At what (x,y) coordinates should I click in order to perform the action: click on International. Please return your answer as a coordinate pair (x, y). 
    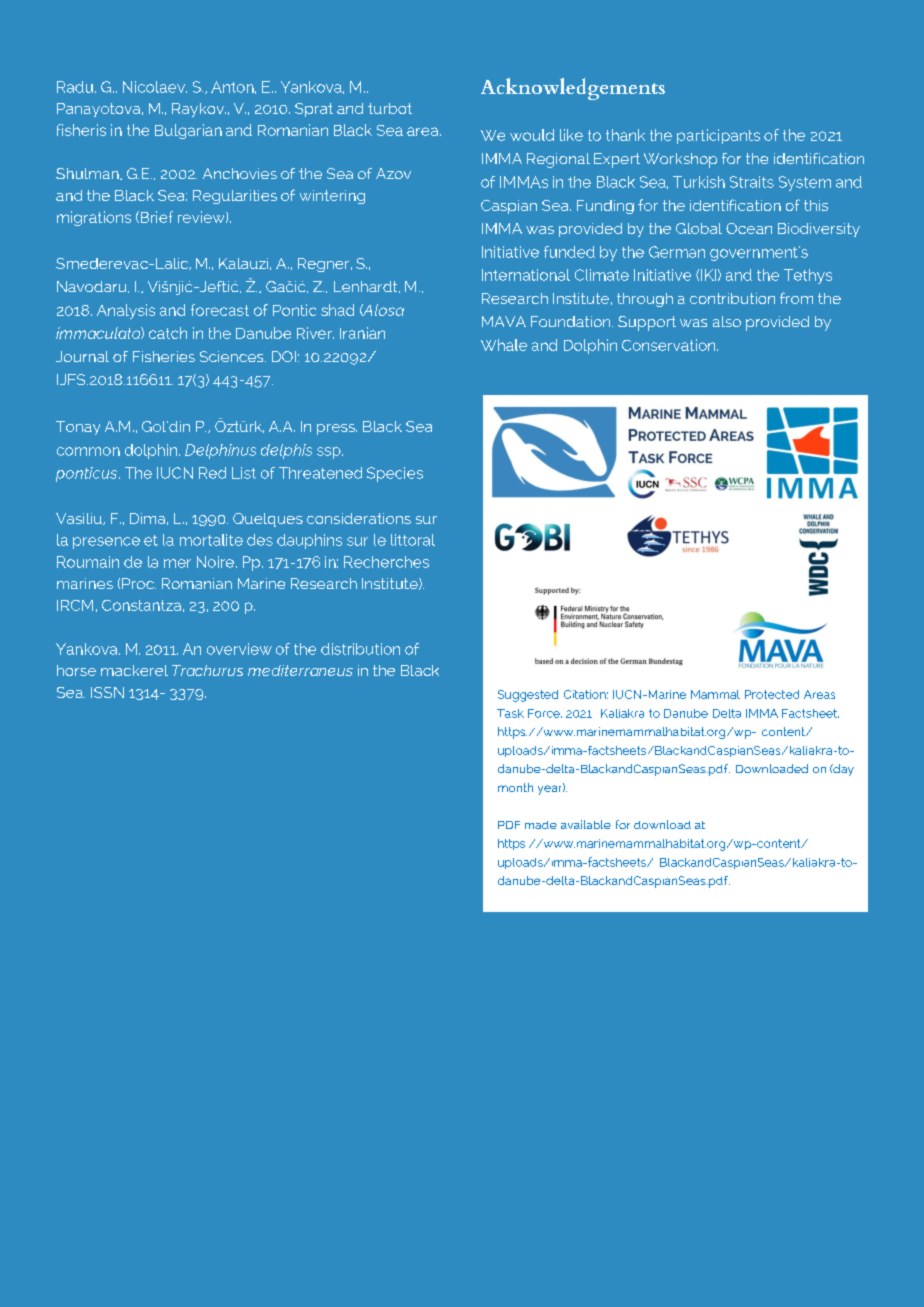
    Looking at the image, I should click on (526, 275).
